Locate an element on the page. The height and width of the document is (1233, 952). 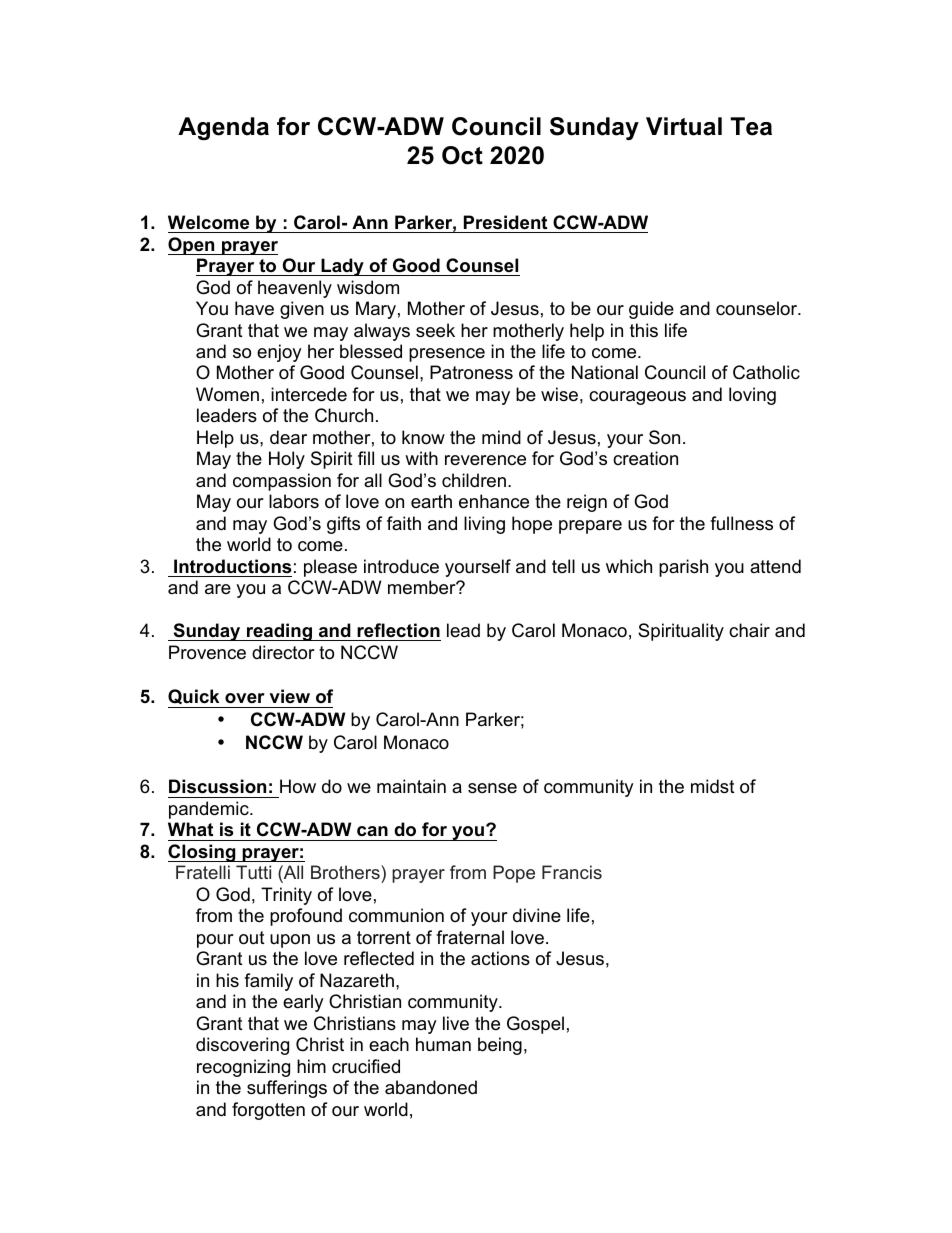
Virtual is located at coordinates (684, 126).
